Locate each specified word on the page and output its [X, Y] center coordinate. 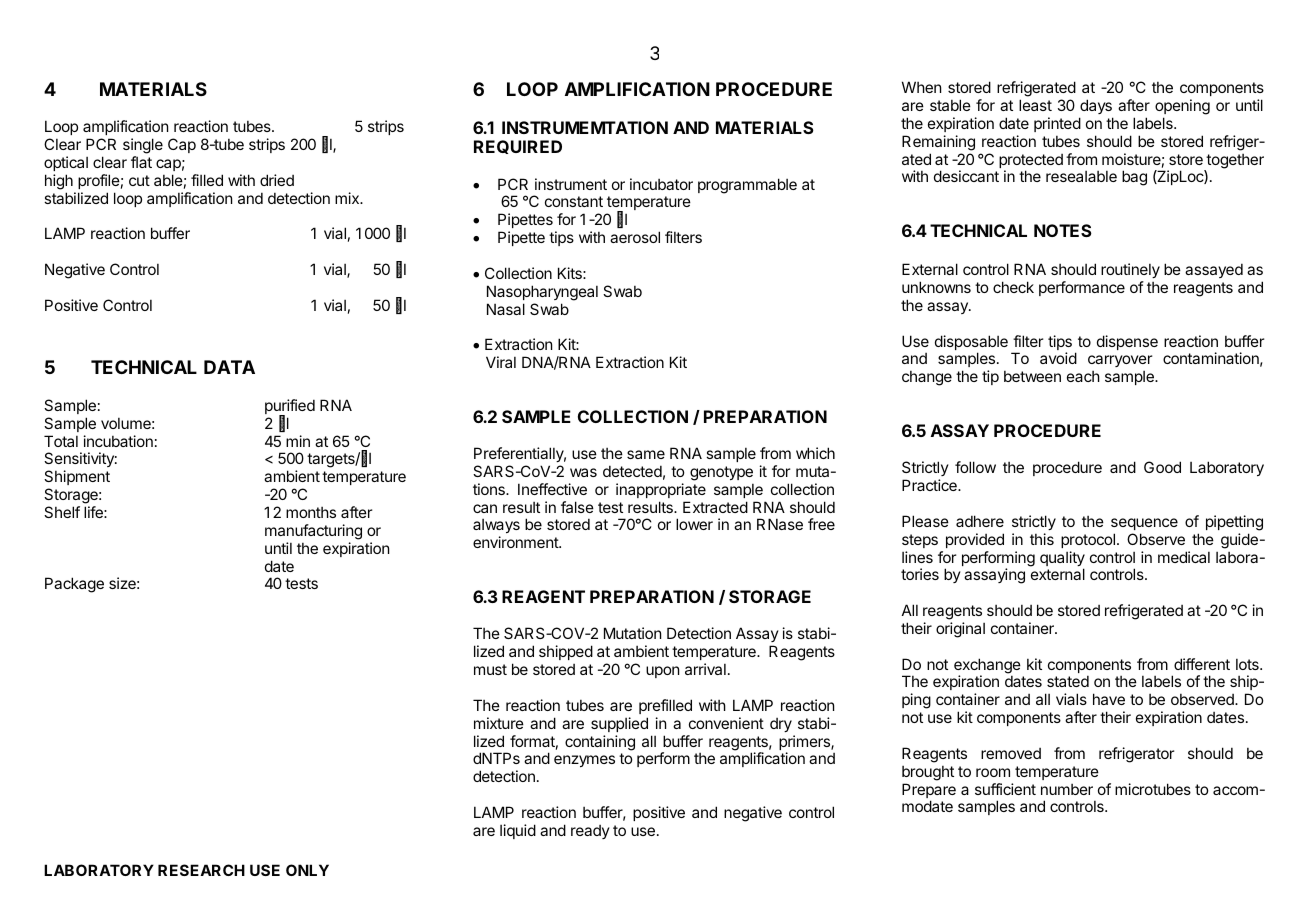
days [1096, 106]
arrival [705, 669]
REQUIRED [518, 147]
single [143, 147]
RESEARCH [201, 870]
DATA [229, 367]
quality [1062, 560]
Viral [501, 362]
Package [74, 585]
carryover [1120, 361]
